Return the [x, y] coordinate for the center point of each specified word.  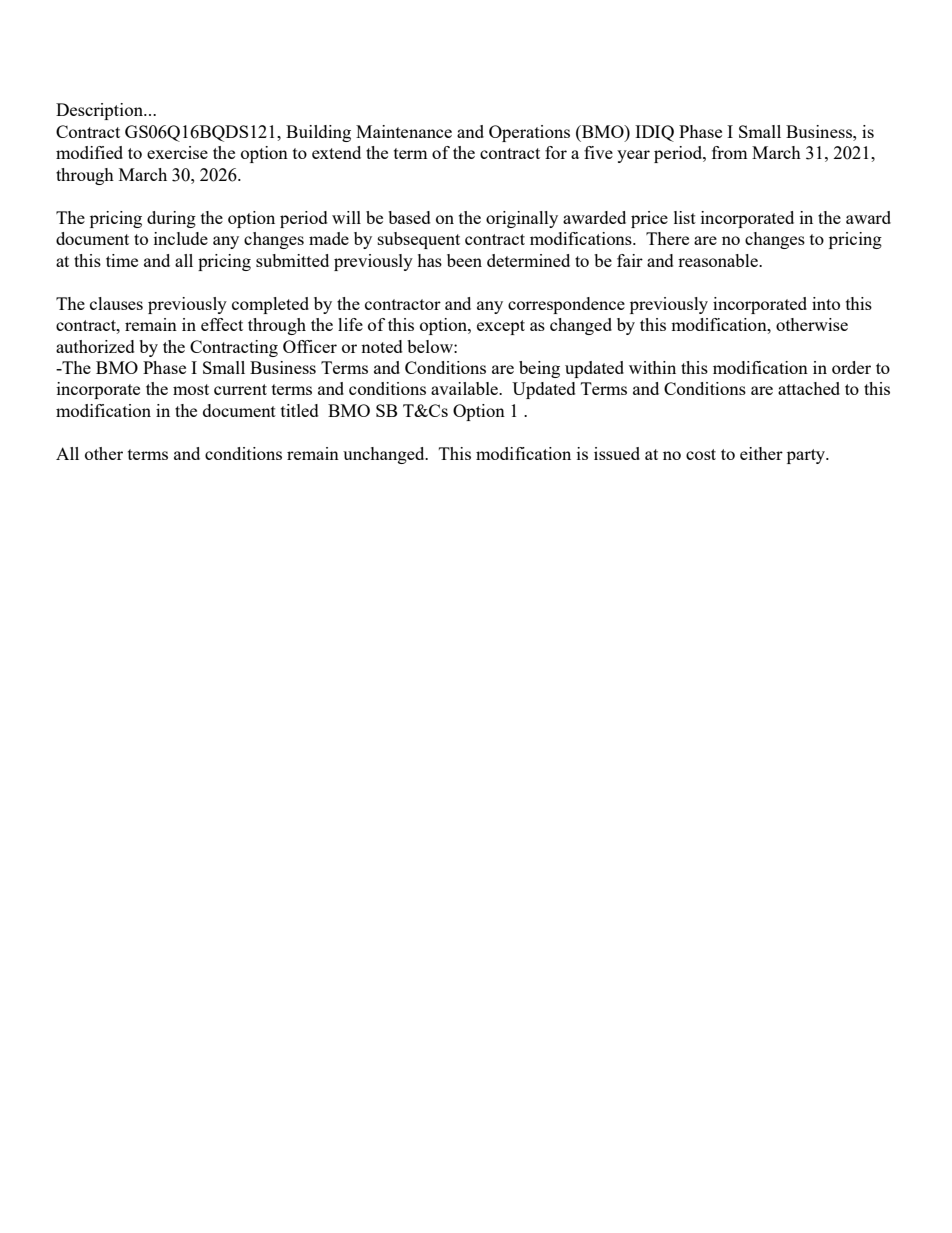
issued [617, 453]
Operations [529, 133]
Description [101, 111]
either [761, 453]
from [729, 152]
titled [300, 410]
